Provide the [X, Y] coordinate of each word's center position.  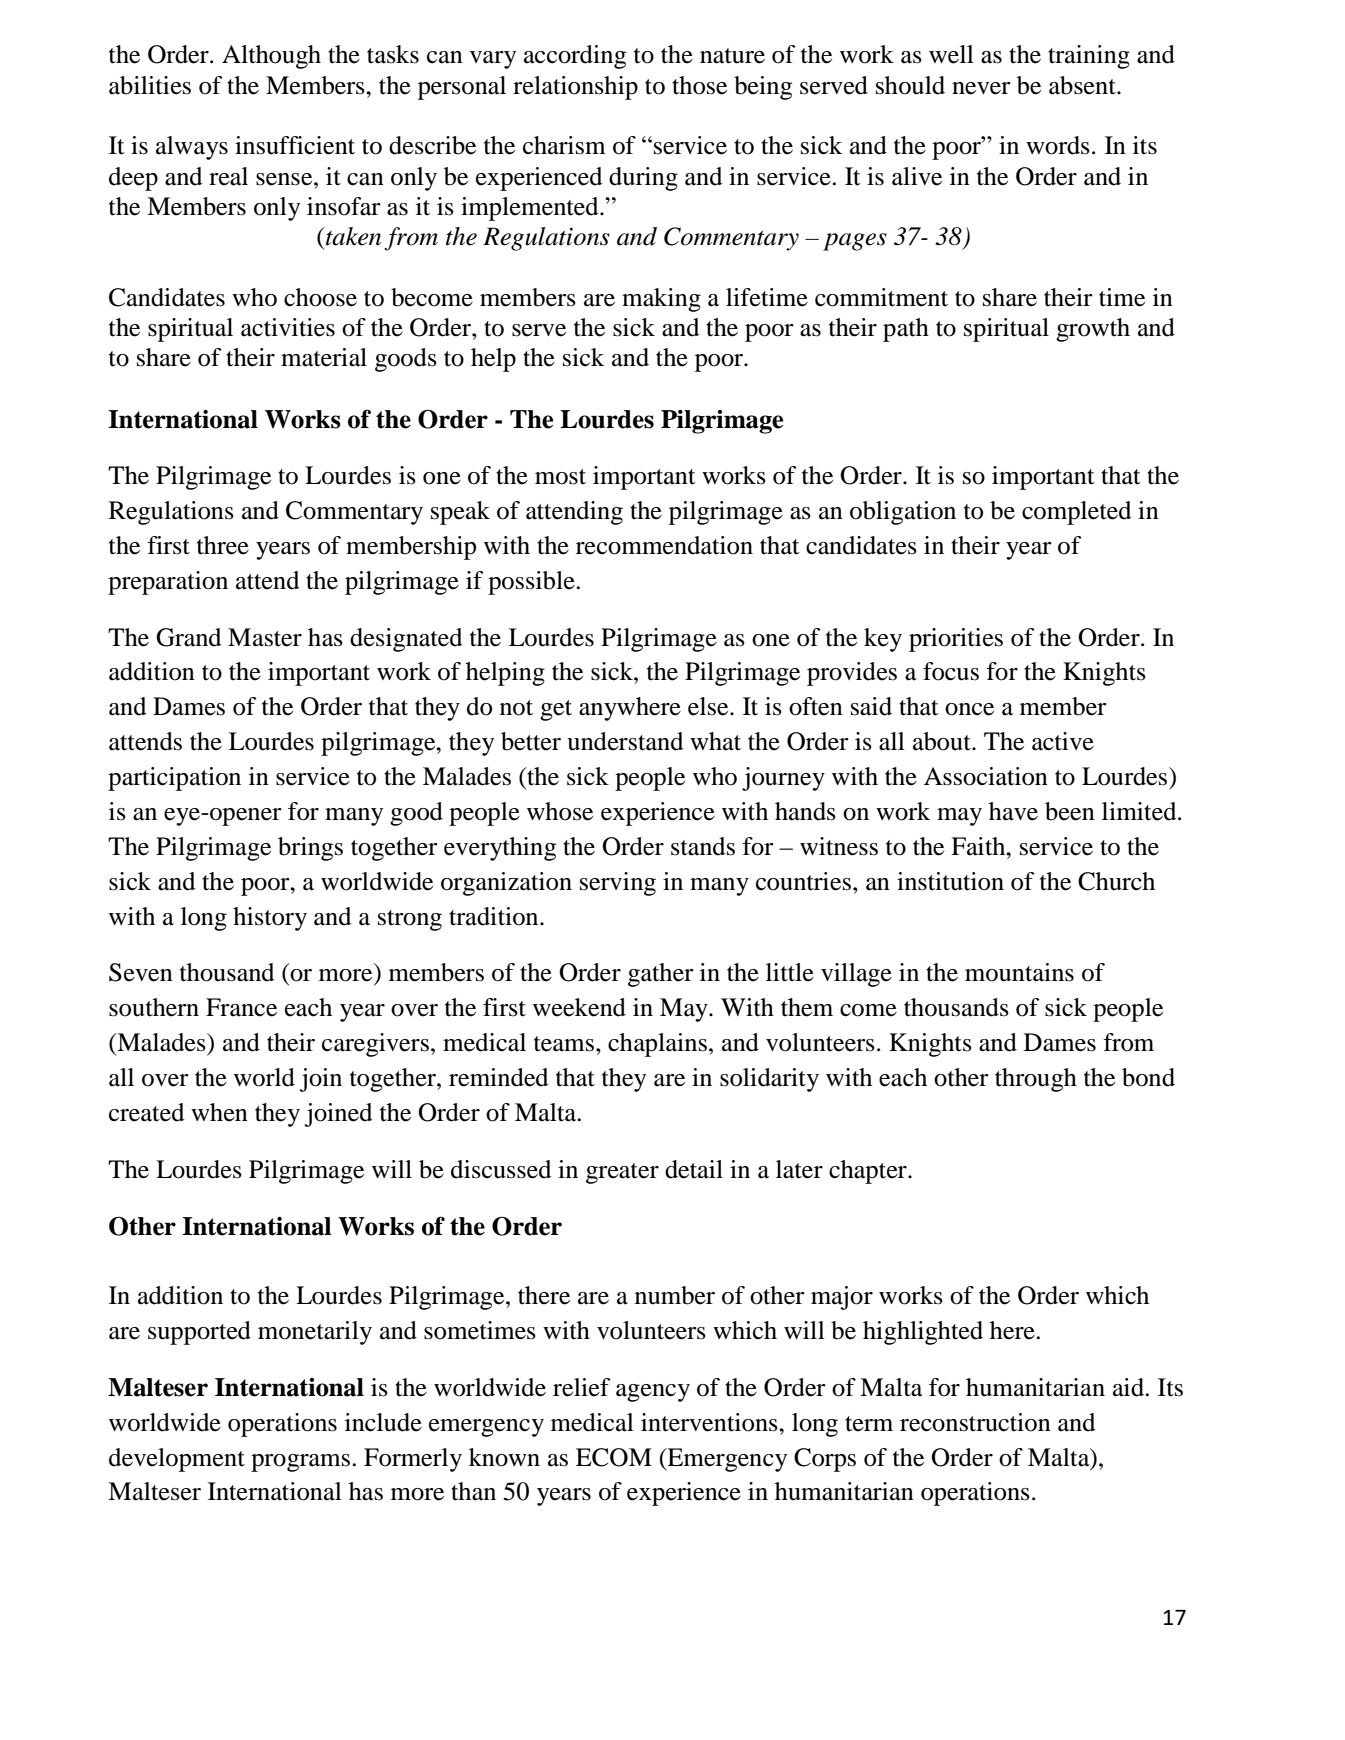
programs [300, 1463]
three [223, 545]
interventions [710, 1422]
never [981, 88]
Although [271, 57]
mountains [1019, 972]
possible [532, 583]
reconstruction [975, 1422]
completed [1076, 513]
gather [661, 975]
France [241, 1007]
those [699, 85]
